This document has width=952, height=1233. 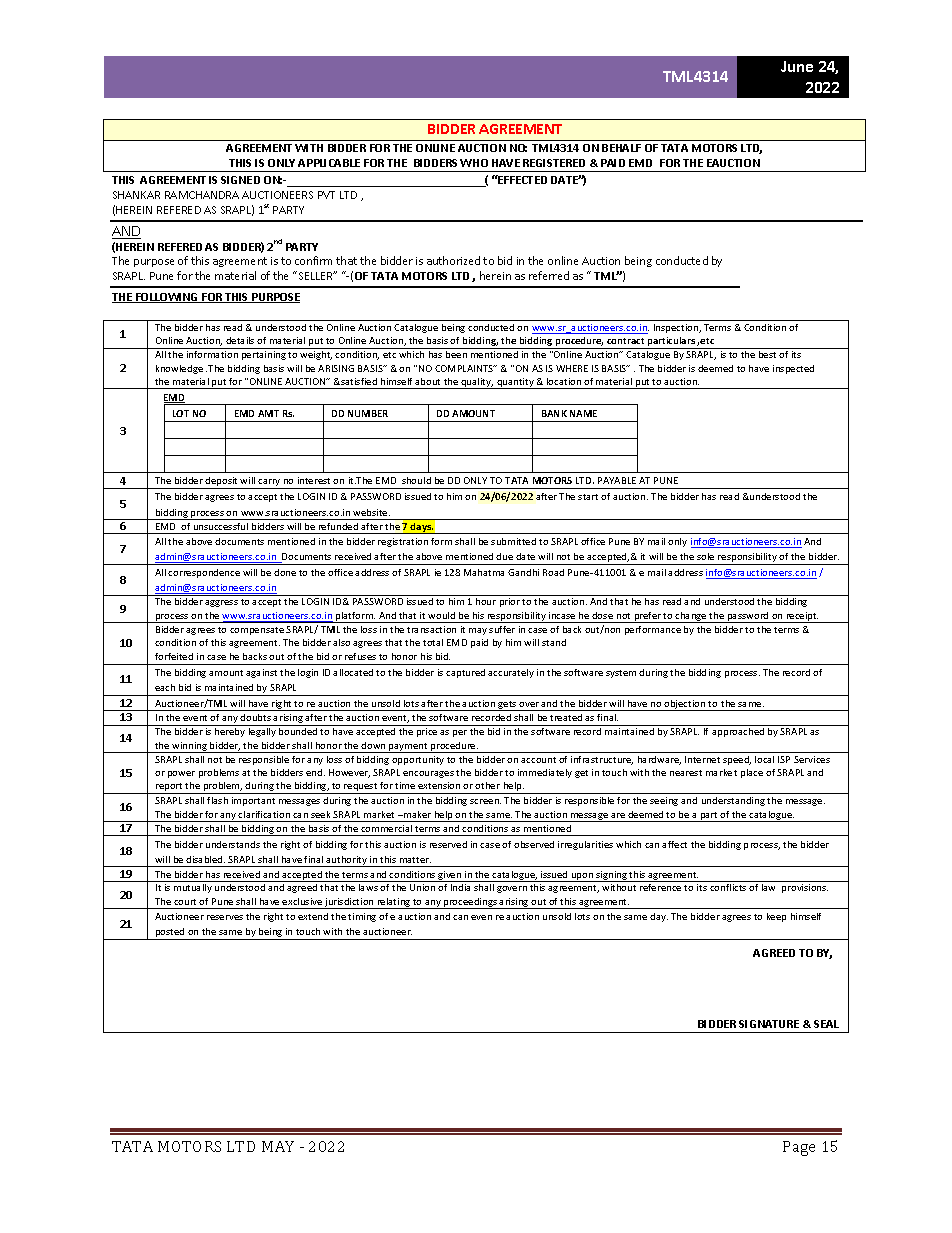 I want to click on reserves, so click(x=225, y=917).
